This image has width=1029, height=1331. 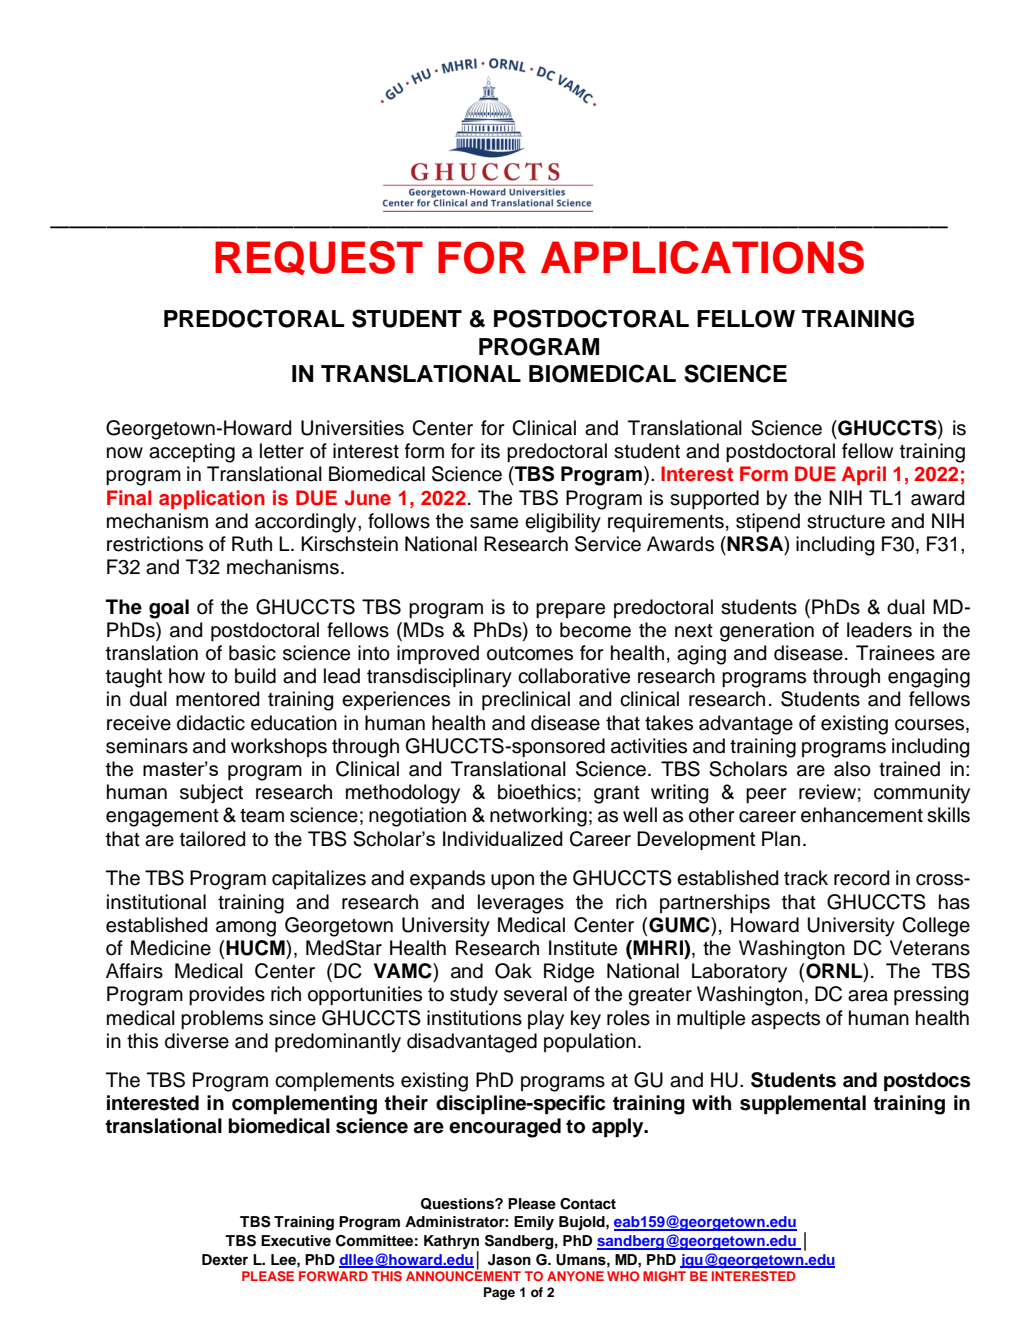 What do you see at coordinates (864, 475) in the image?
I see `April` at bounding box center [864, 475].
